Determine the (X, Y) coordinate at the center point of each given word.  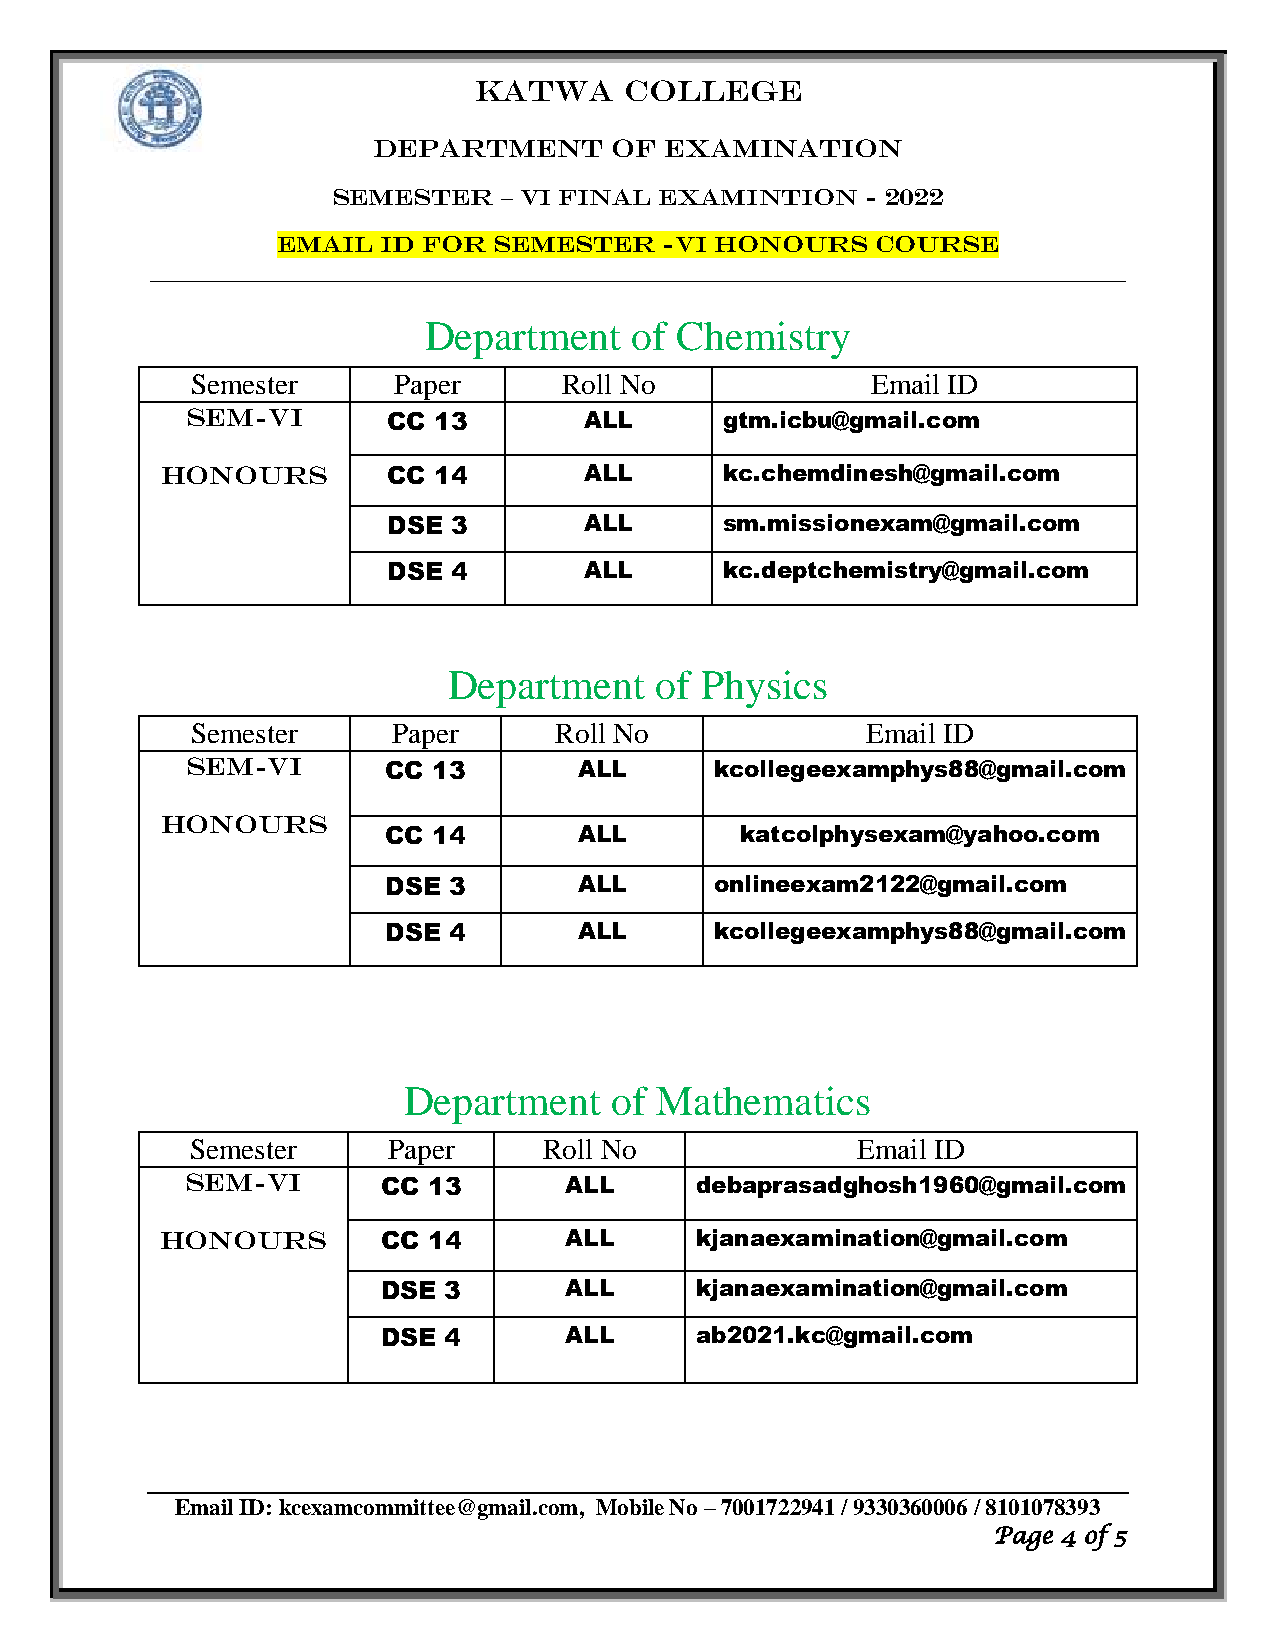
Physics (764, 689)
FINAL (604, 197)
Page (1024, 1538)
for (454, 244)
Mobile (630, 1507)
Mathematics (763, 1100)
